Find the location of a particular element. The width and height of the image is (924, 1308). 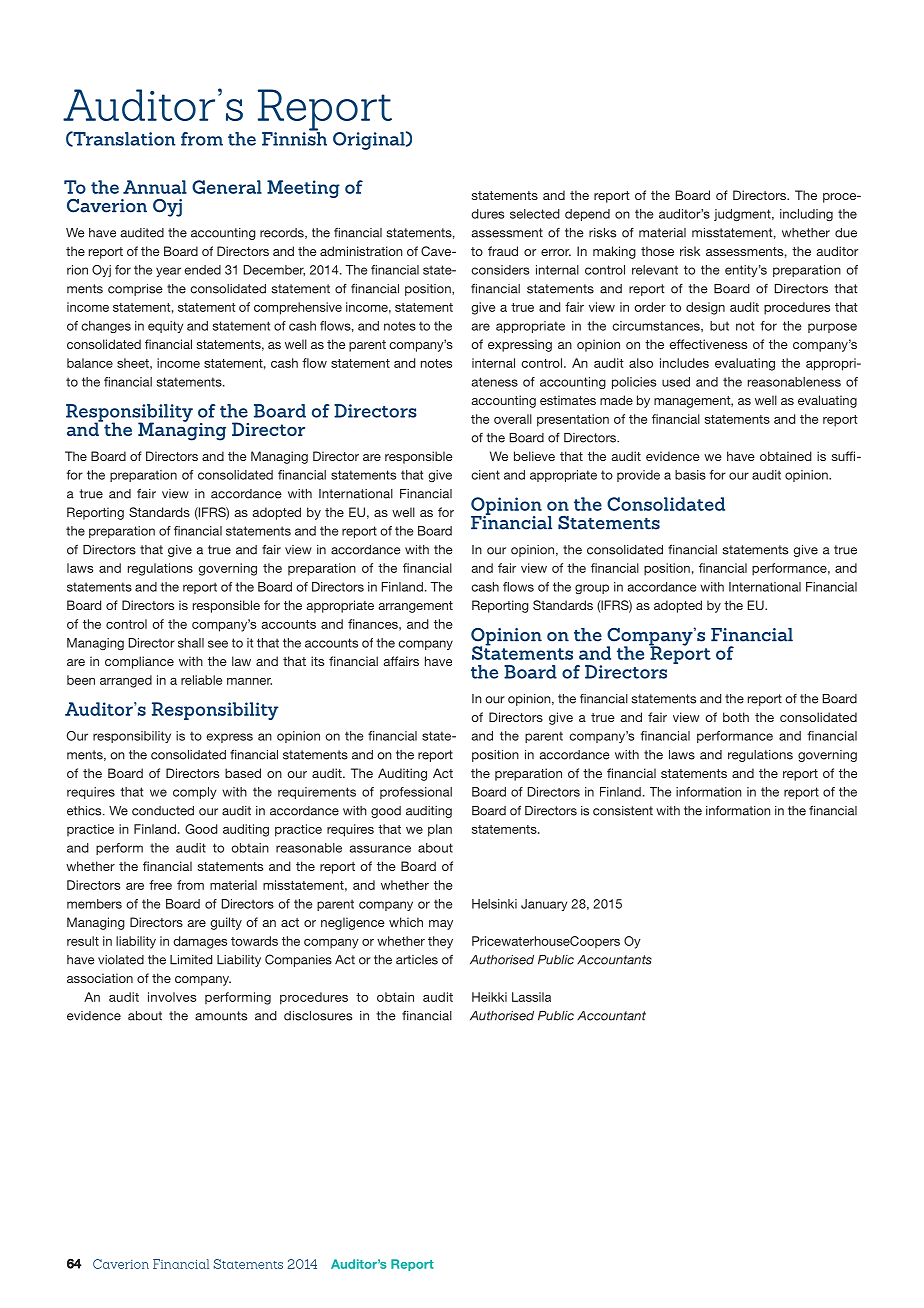

basis is located at coordinates (690, 475).
